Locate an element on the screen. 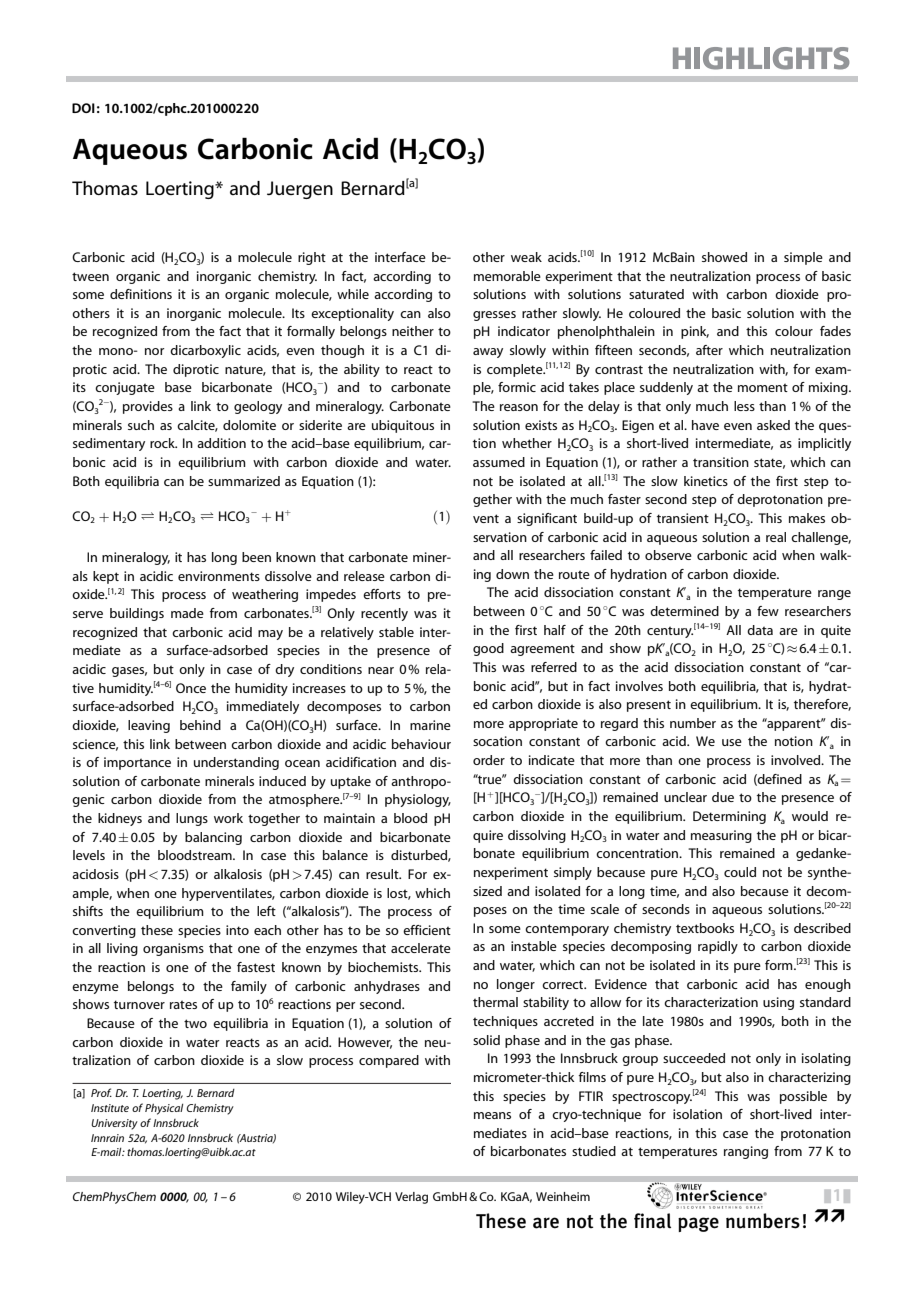 The width and height of the screenshot is (924, 1308). ranging is located at coordinates (746, 1152).
